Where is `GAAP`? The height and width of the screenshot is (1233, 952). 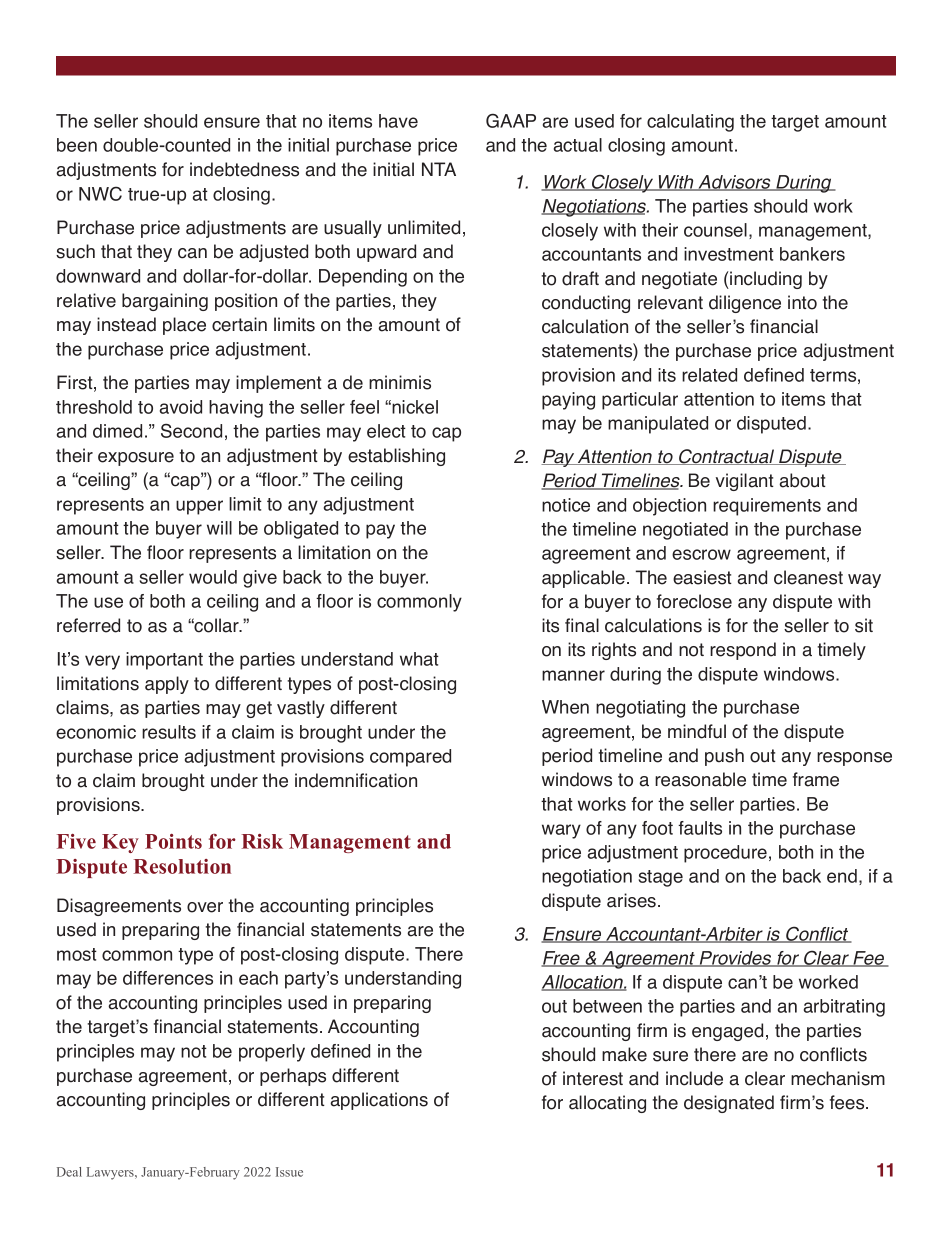 GAAP is located at coordinates (511, 120).
